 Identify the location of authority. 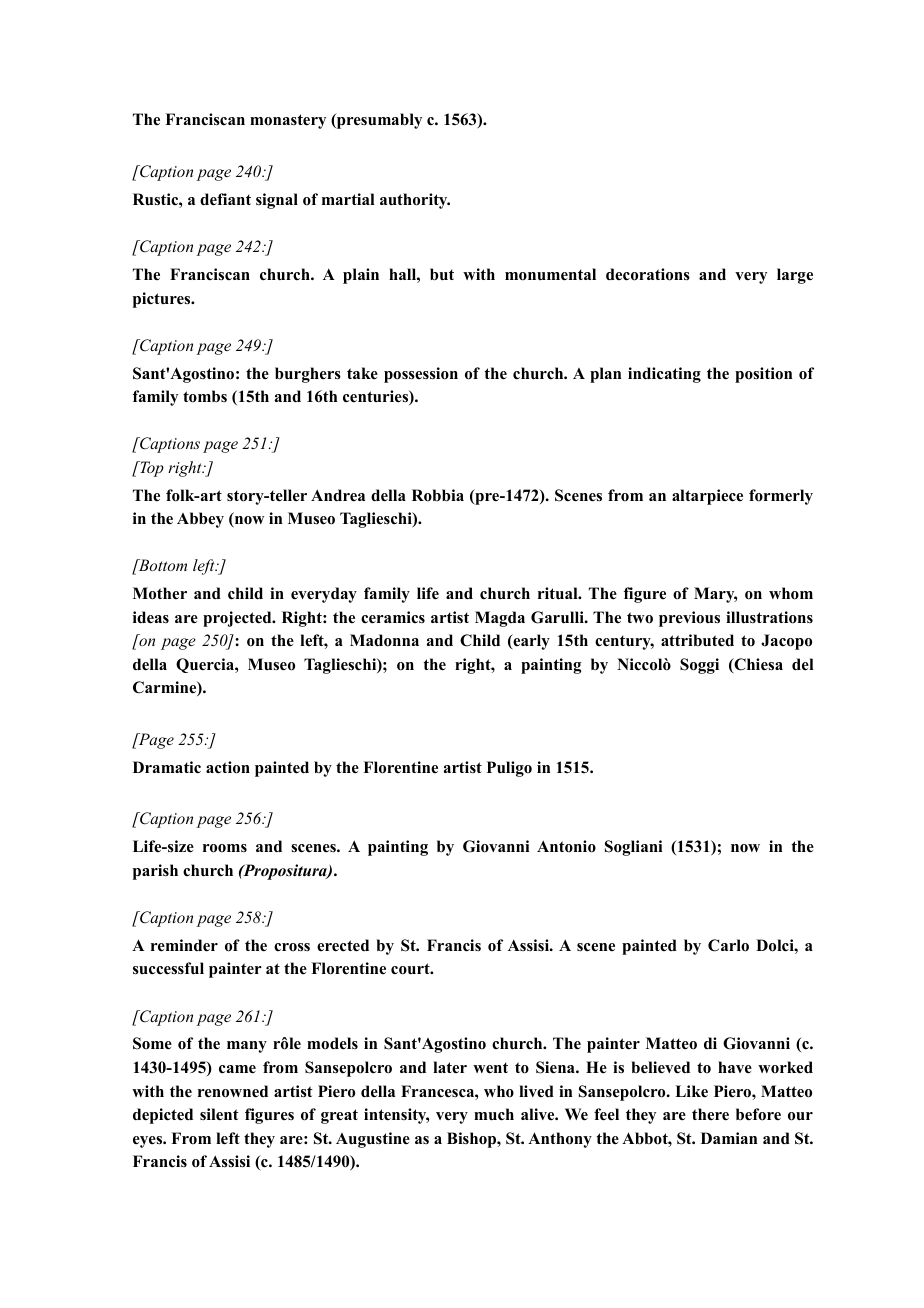
(415, 201).
